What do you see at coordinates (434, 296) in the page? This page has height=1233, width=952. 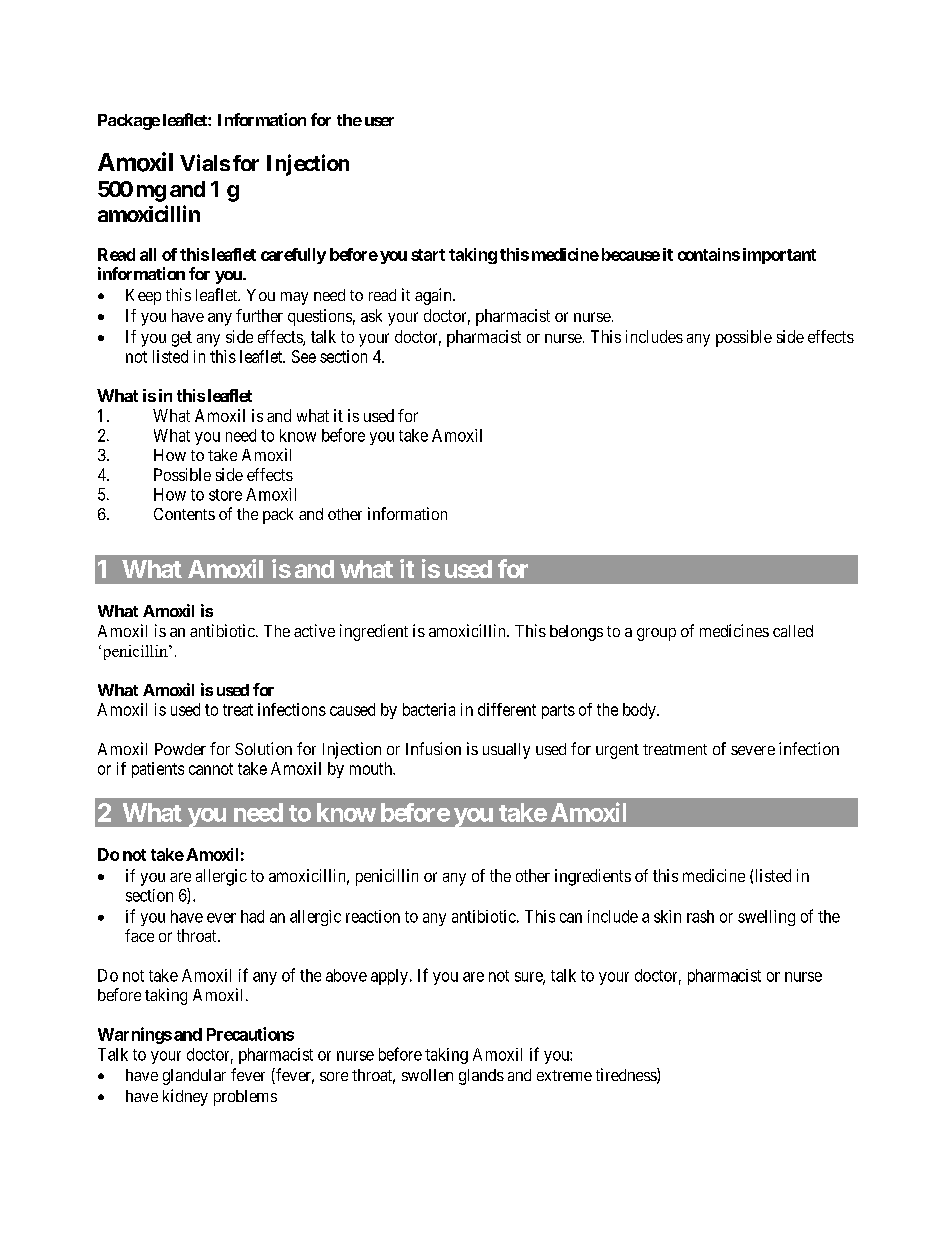 I see `again` at bounding box center [434, 296].
